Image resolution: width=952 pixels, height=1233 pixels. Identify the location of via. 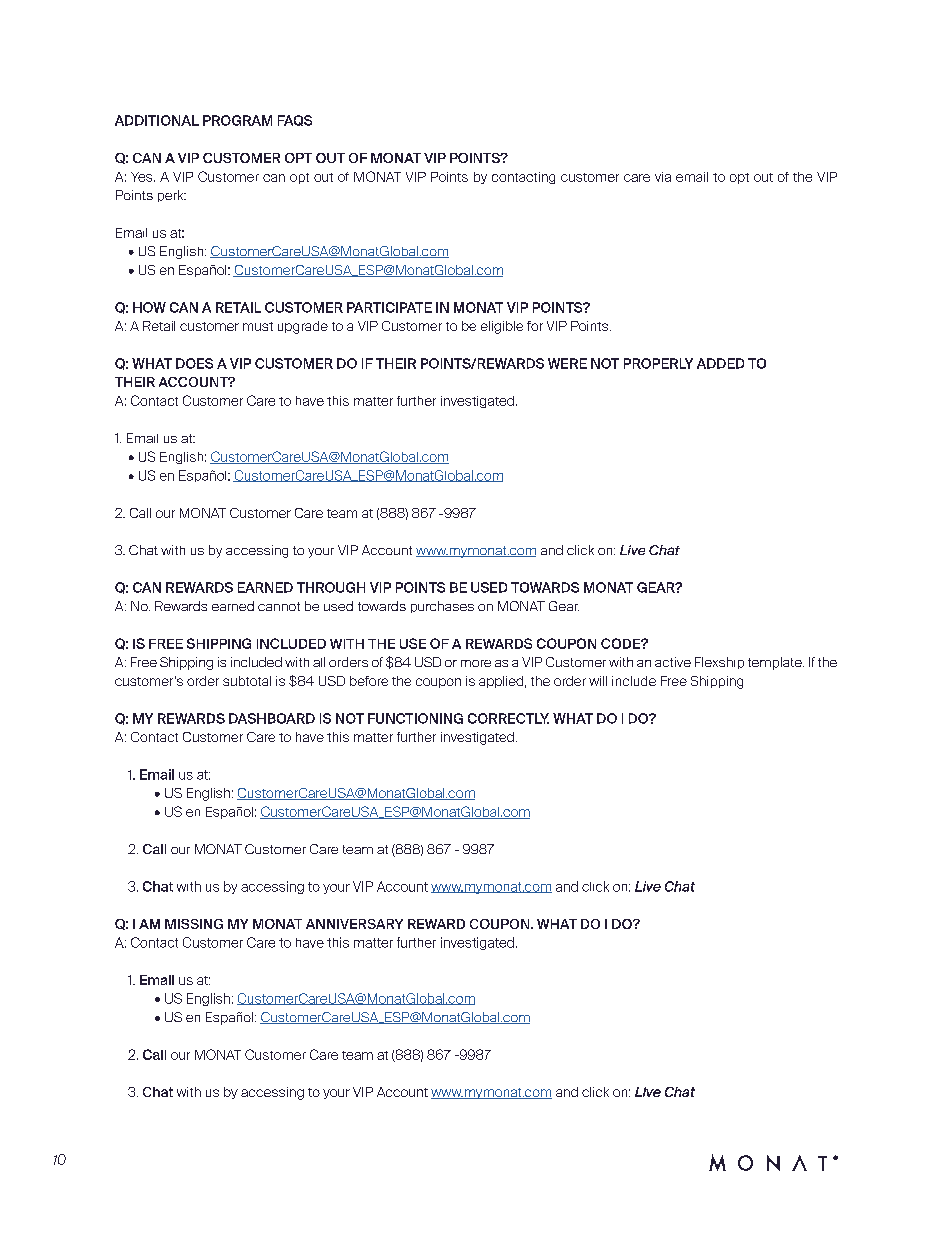
(663, 177).
